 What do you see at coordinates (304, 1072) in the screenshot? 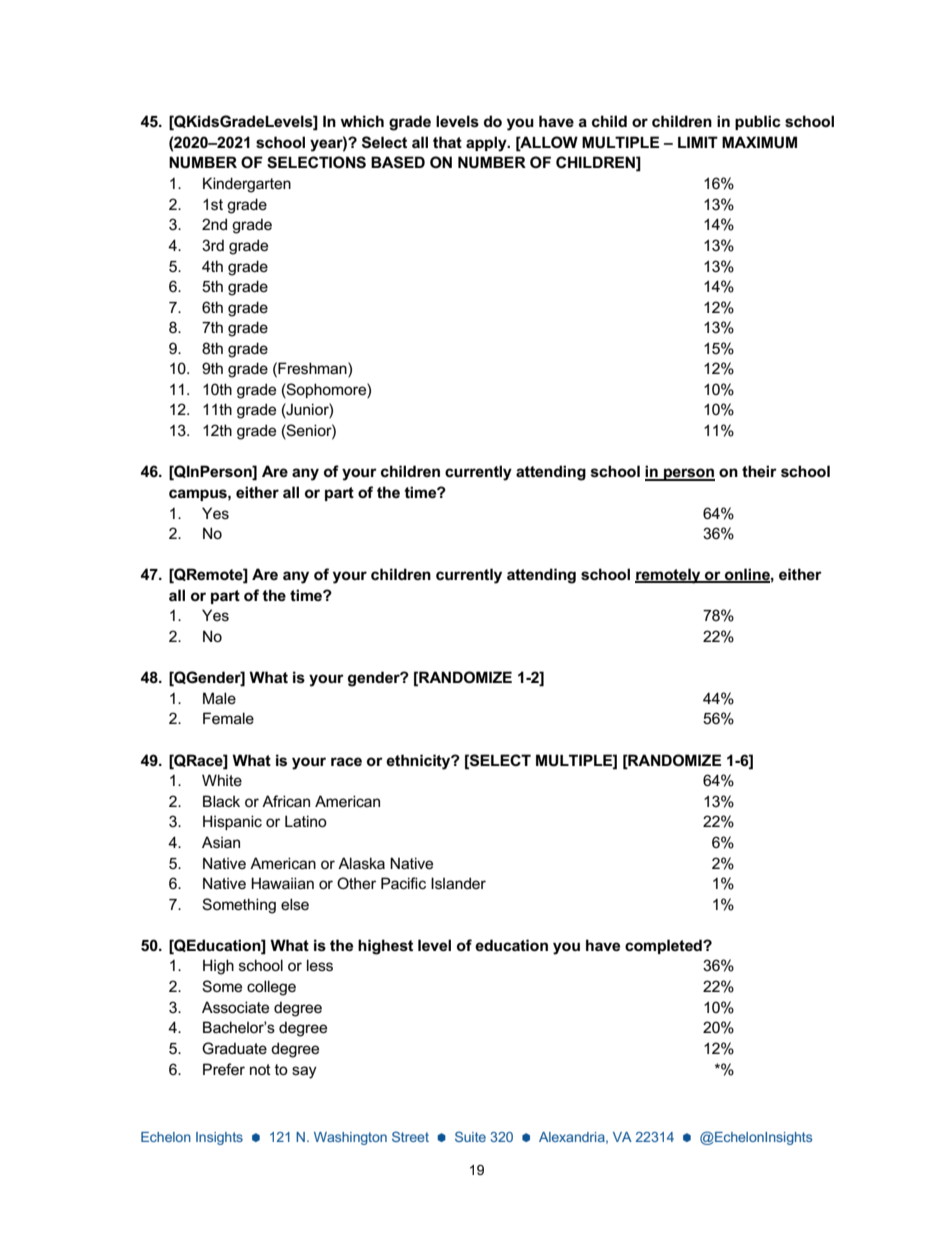
I see `say` at bounding box center [304, 1072].
